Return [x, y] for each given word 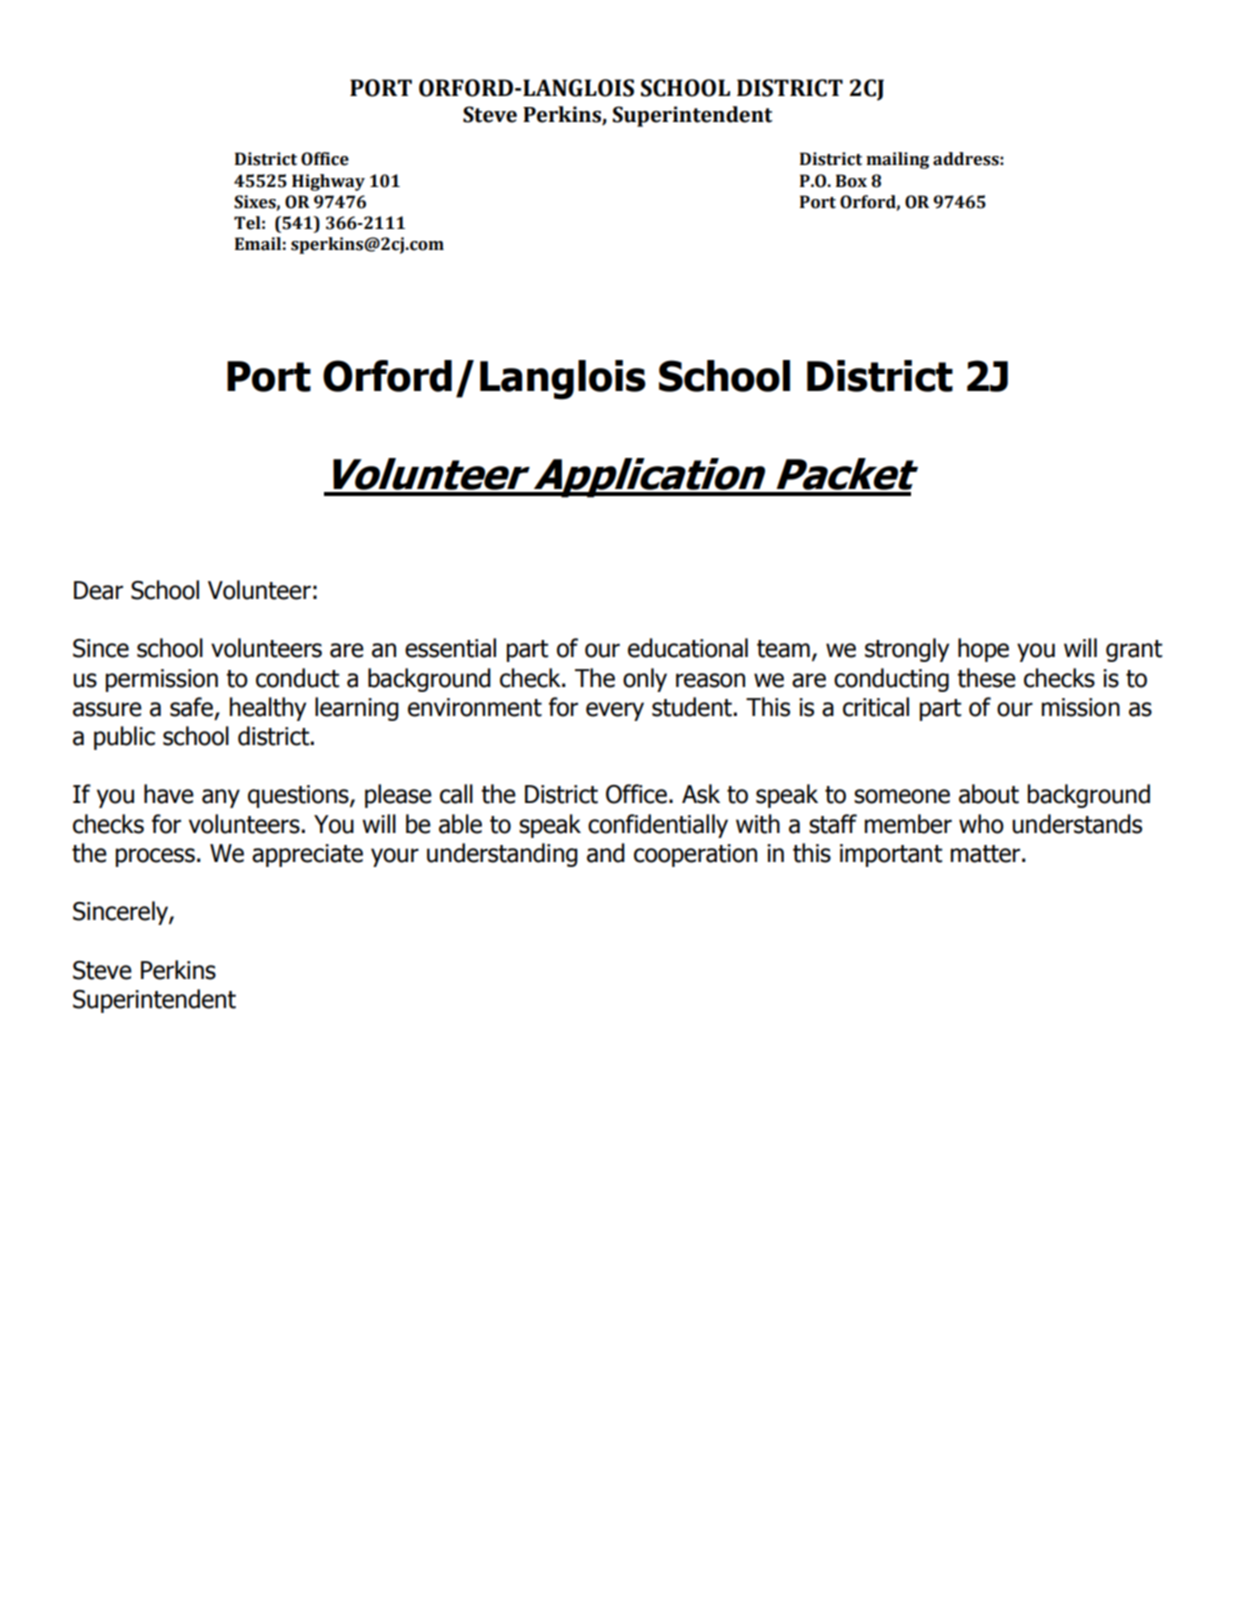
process [155, 857]
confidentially [658, 826]
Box [851, 181]
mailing [897, 160]
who [981, 824]
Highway [328, 182]
